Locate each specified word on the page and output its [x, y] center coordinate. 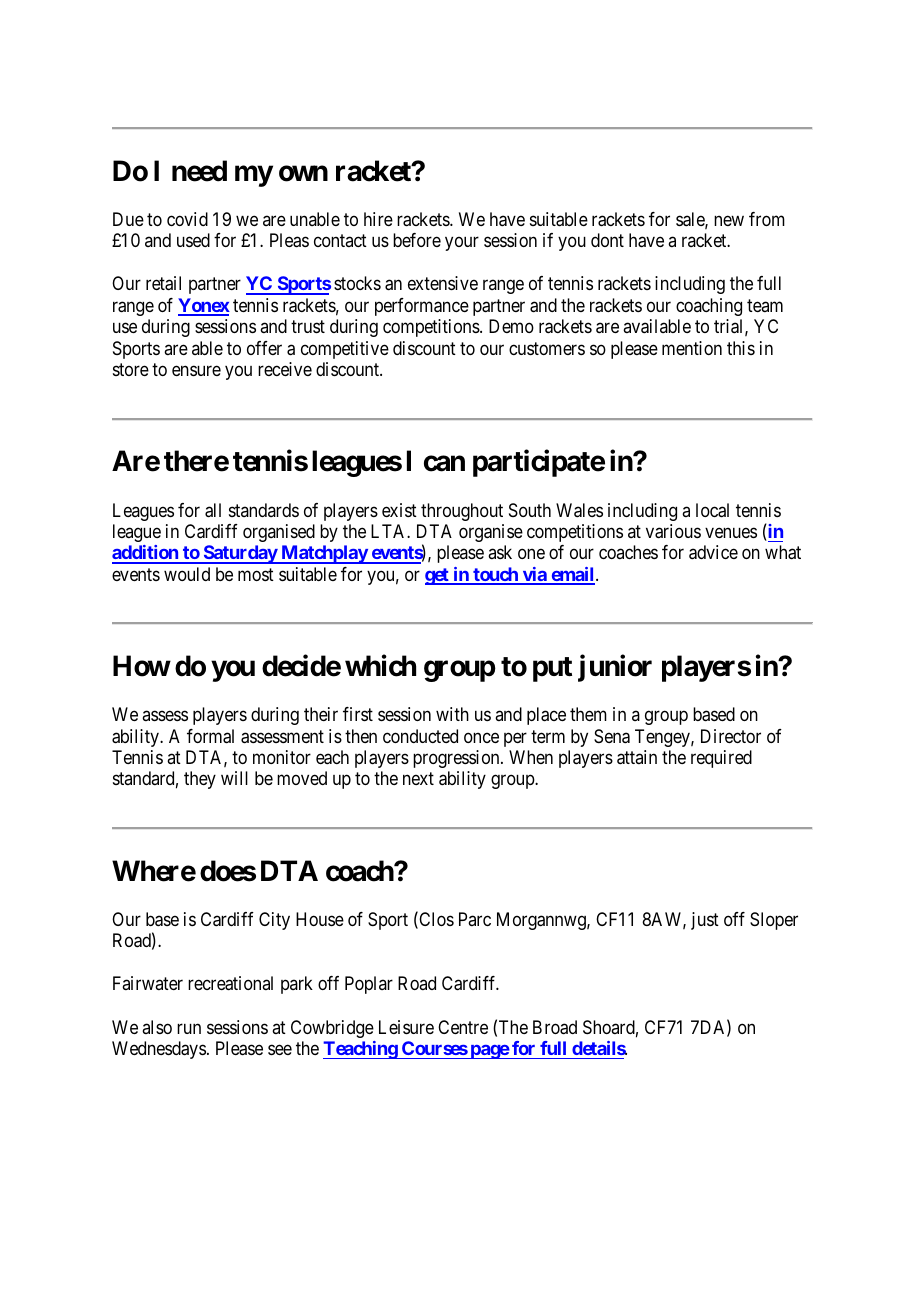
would [187, 574]
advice [713, 552]
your [462, 244]
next [418, 779]
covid [187, 219]
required [721, 759]
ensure [196, 371]
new [729, 220]
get [438, 576]
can [444, 464]
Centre [463, 1027]
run [189, 1028]
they [200, 780]
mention [692, 348]
